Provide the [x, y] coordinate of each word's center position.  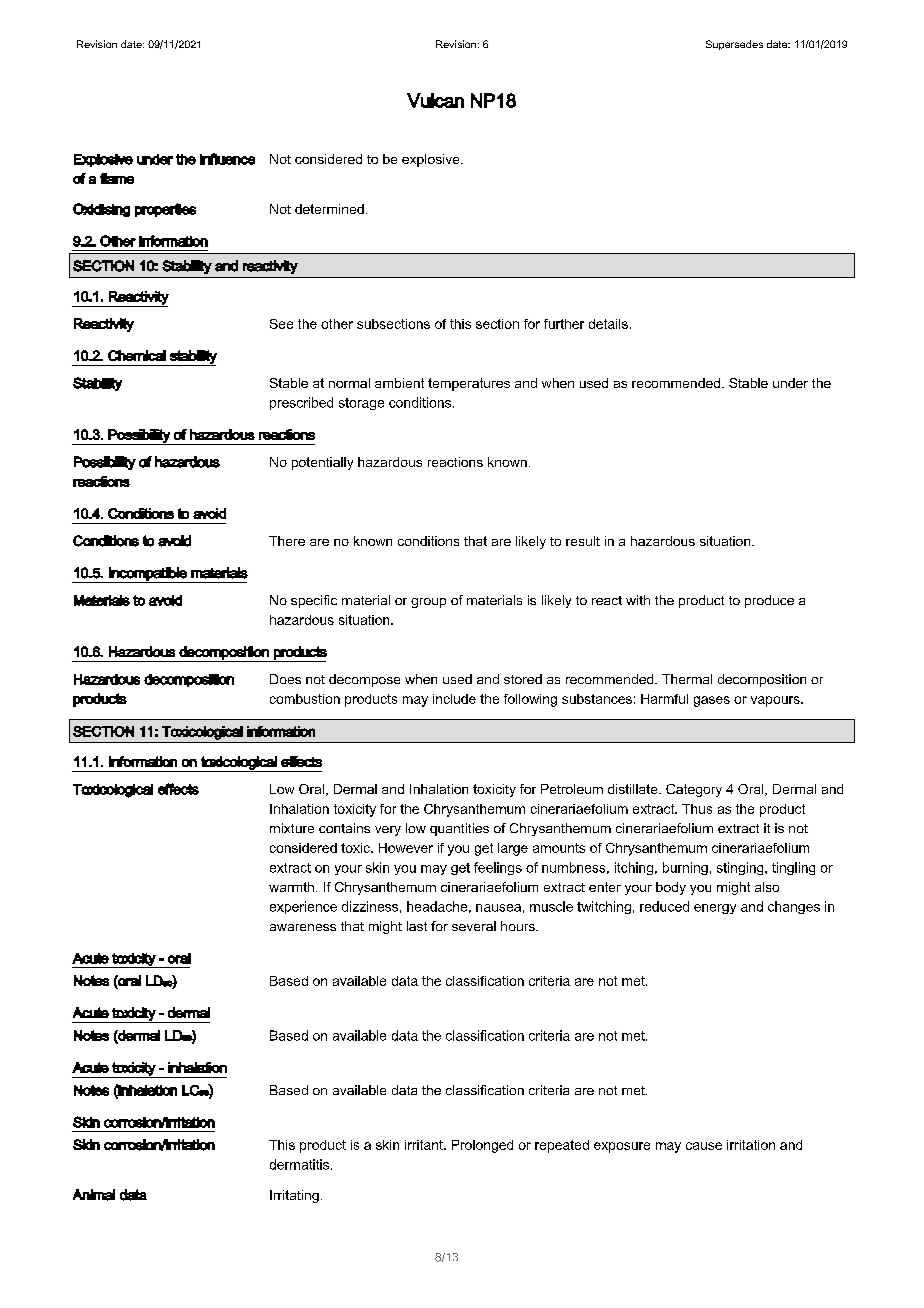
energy [715, 909]
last [417, 926]
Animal [94, 1195]
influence [227, 159]
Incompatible [148, 575]
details [608, 324]
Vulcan [435, 100]
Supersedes [734, 45]
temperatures [469, 384]
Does [285, 679]
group [428, 603]
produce [769, 601]
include [454, 699]
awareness [303, 927]
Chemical [137, 355]
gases [712, 701]
